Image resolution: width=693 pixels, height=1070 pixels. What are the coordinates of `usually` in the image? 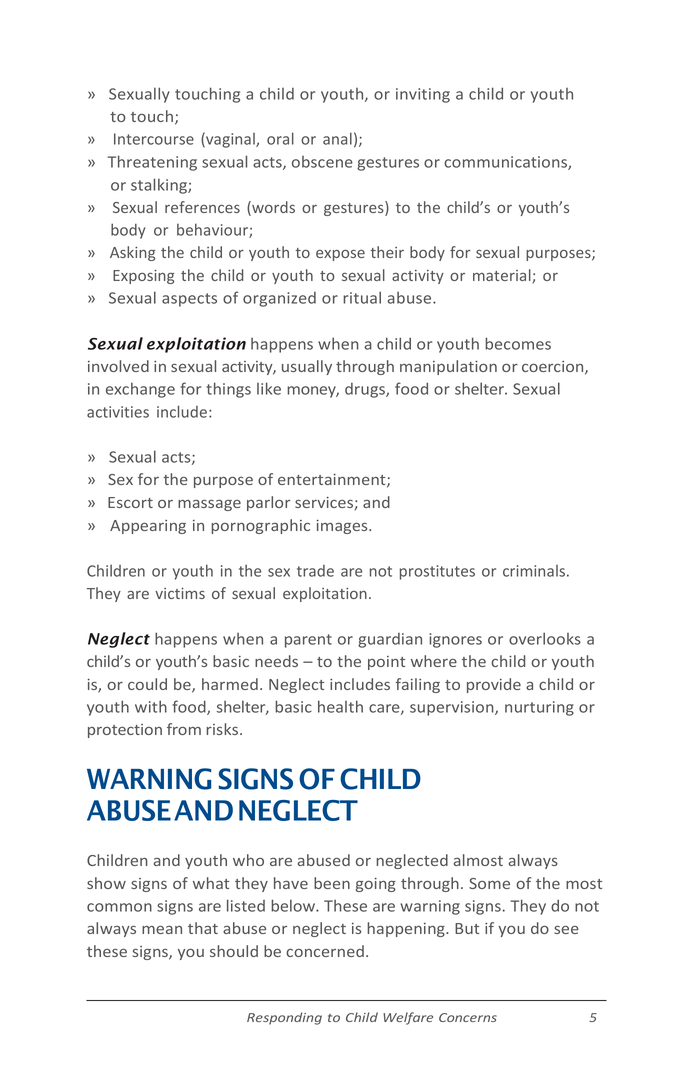 It's located at (307, 367).
